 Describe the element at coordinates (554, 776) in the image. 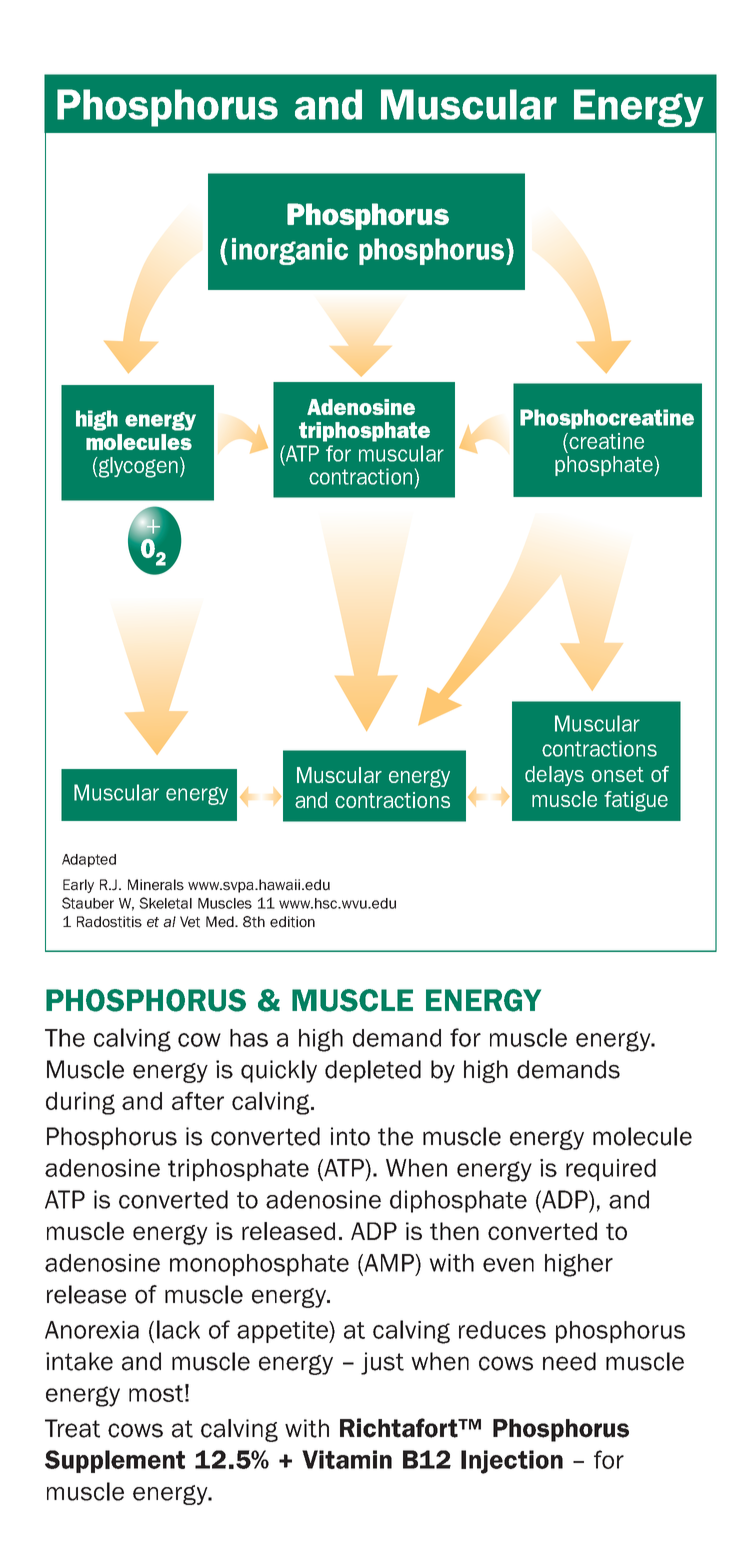

I see `delays` at that location.
